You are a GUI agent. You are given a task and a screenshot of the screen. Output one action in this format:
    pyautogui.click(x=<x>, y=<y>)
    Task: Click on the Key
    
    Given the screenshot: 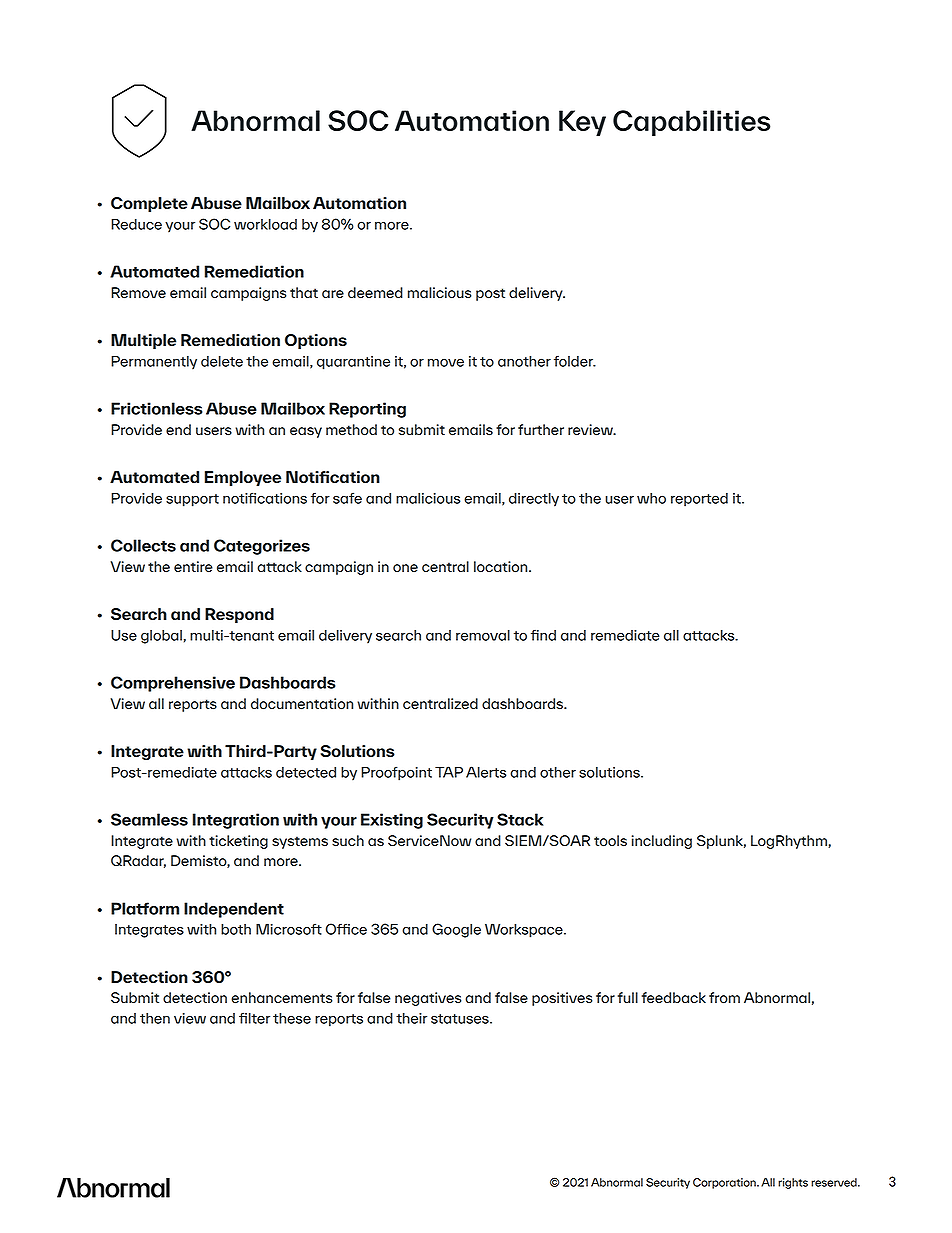 What is the action you would take?
    pyautogui.click(x=582, y=123)
